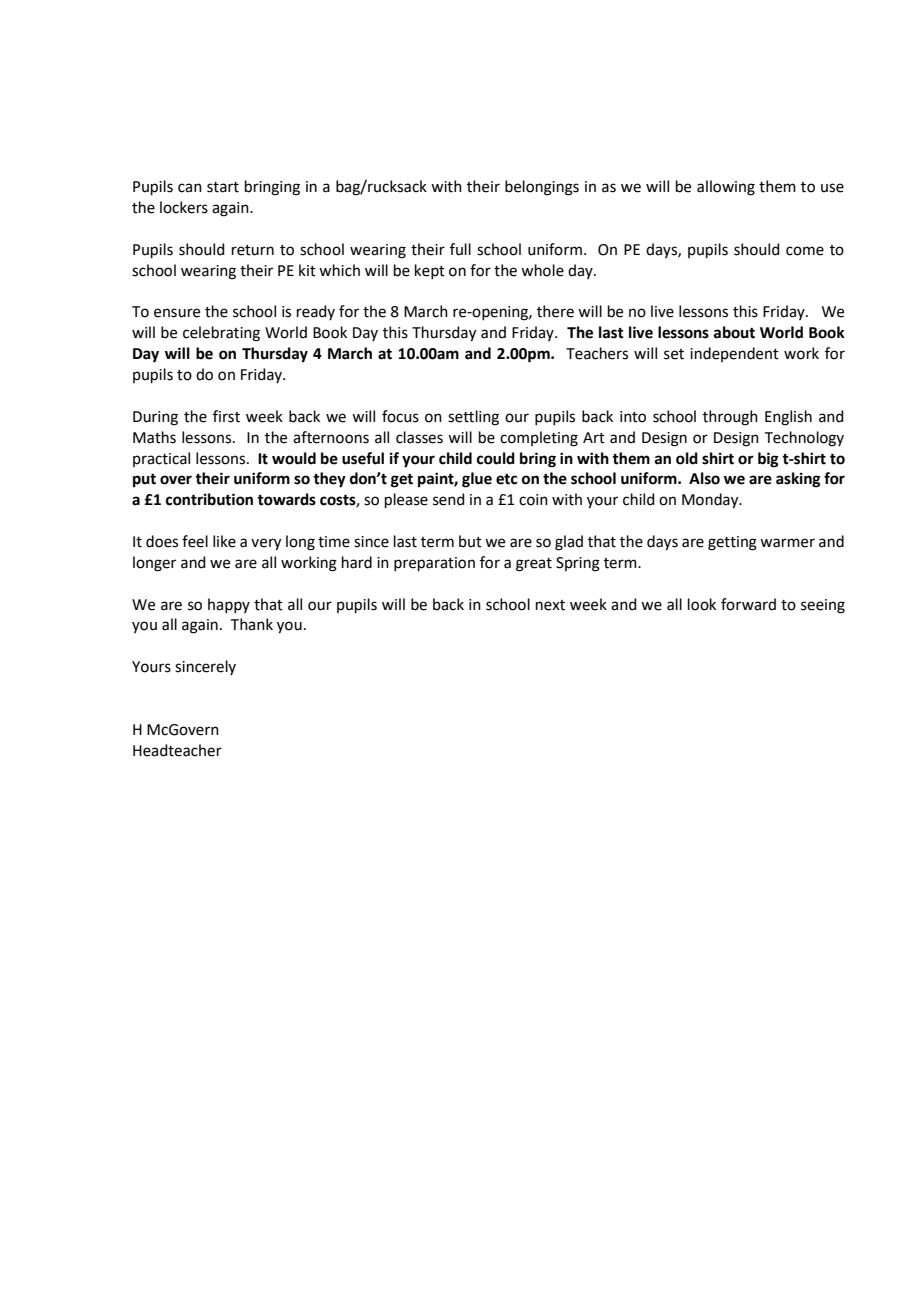 This screenshot has height=1308, width=924. Describe the element at coordinates (223, 187) in the screenshot. I see `start` at that location.
